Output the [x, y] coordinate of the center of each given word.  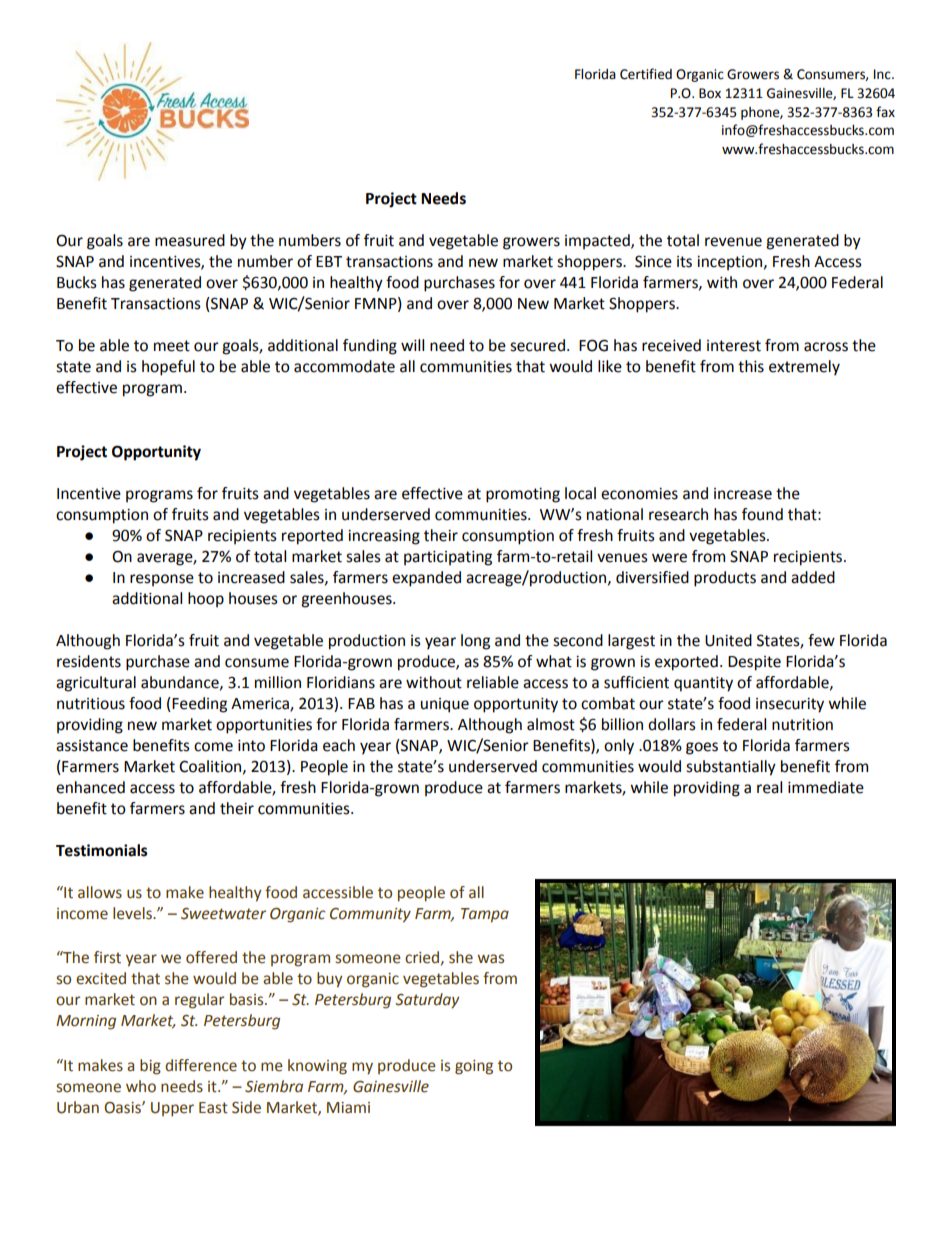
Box [710, 93]
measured [190, 240]
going [474, 1067]
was [490, 959]
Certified [646, 74]
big [150, 1067]
